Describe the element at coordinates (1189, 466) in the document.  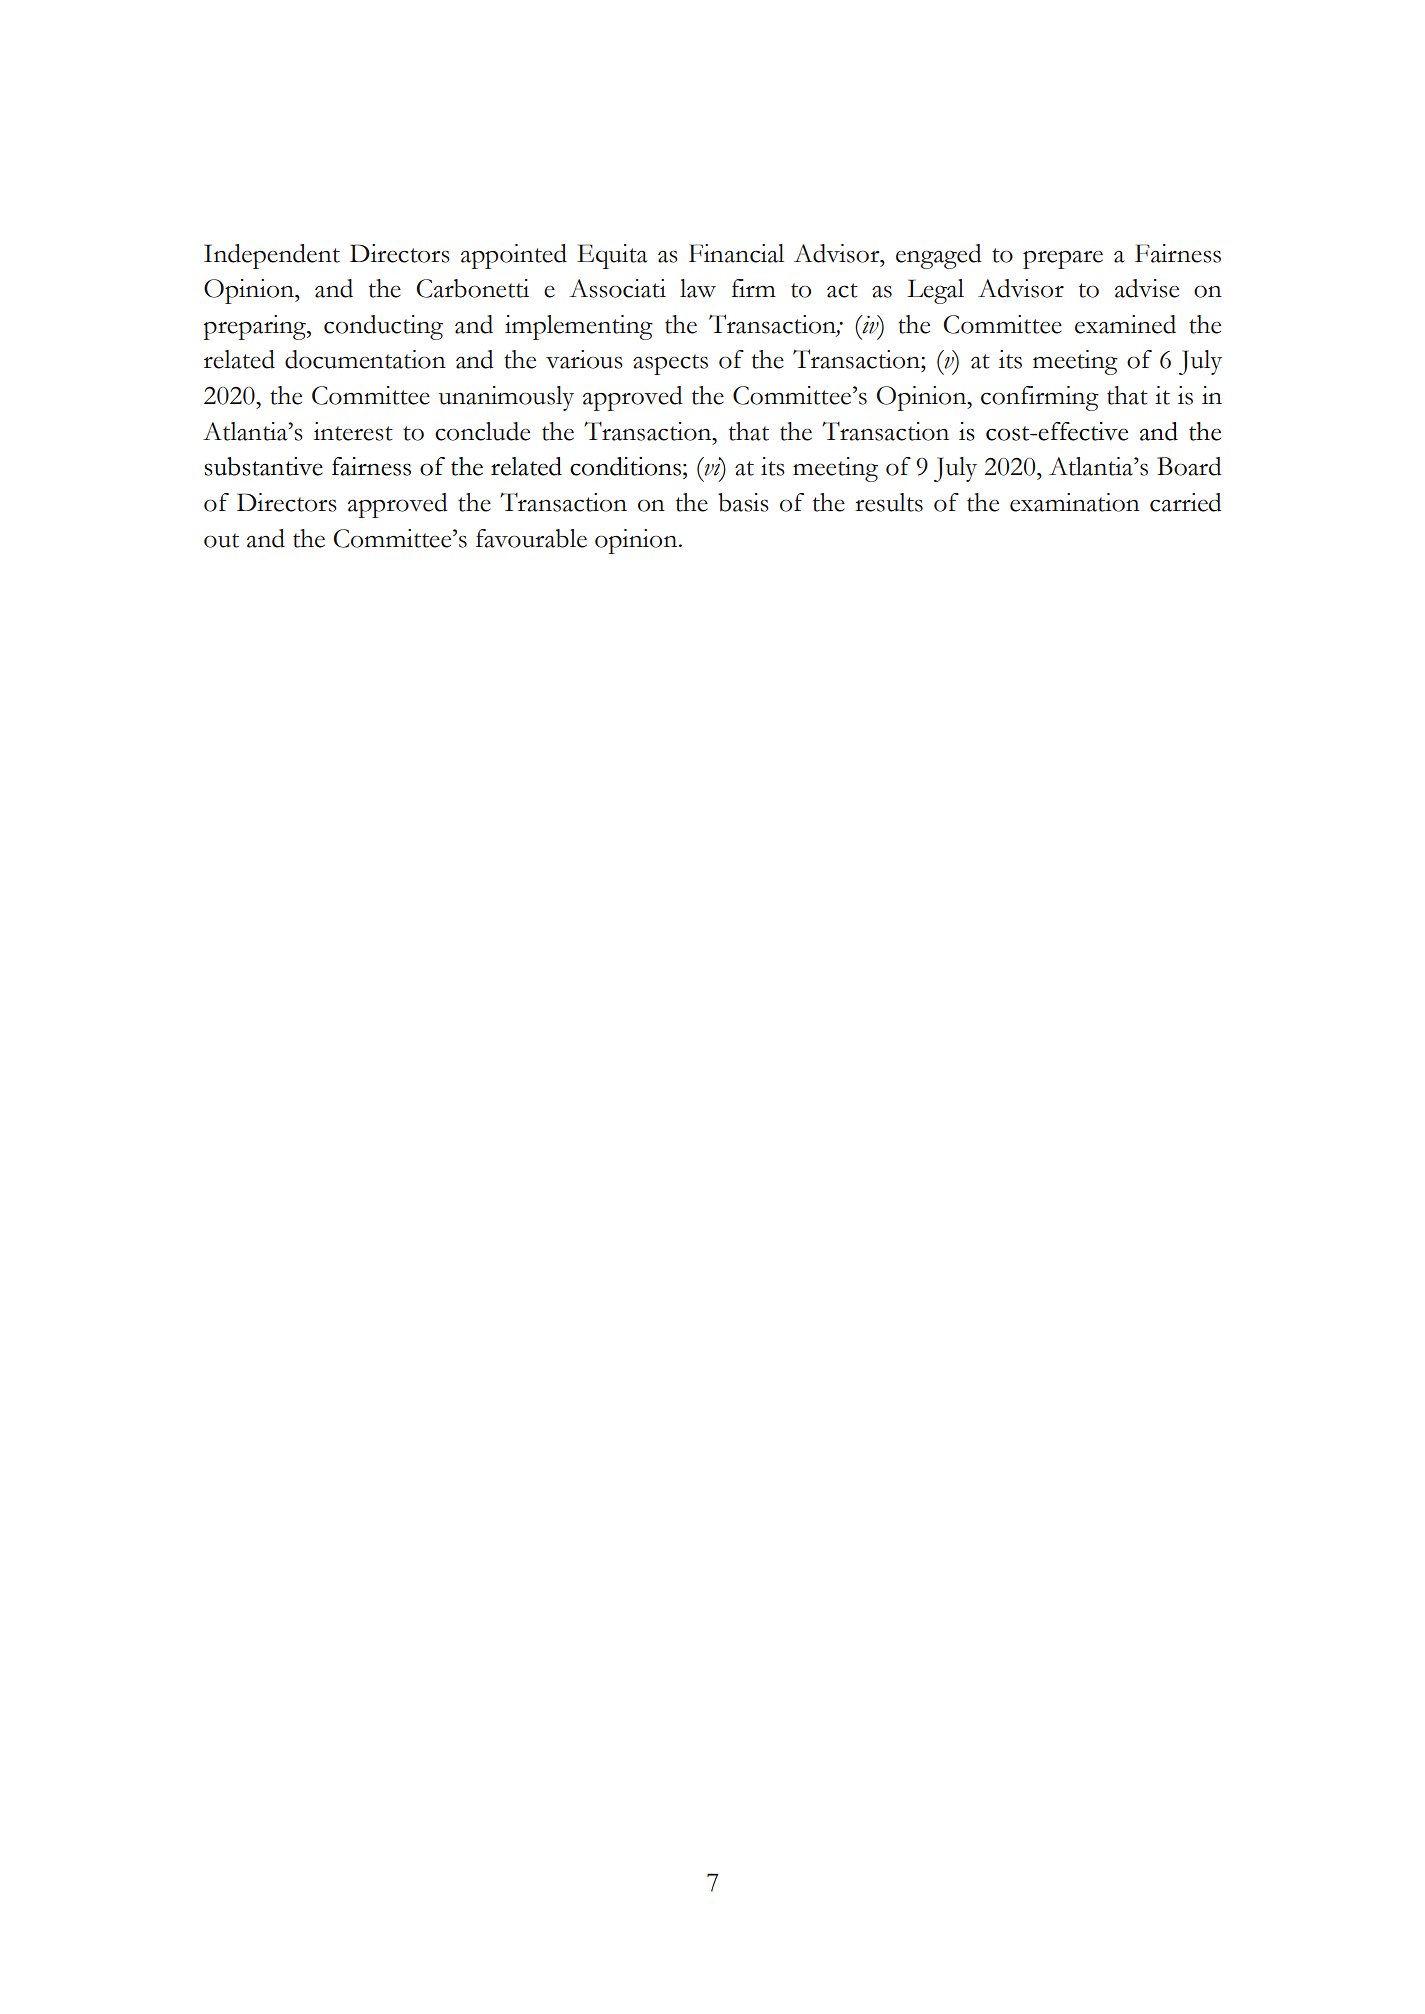
I see `Board` at that location.
